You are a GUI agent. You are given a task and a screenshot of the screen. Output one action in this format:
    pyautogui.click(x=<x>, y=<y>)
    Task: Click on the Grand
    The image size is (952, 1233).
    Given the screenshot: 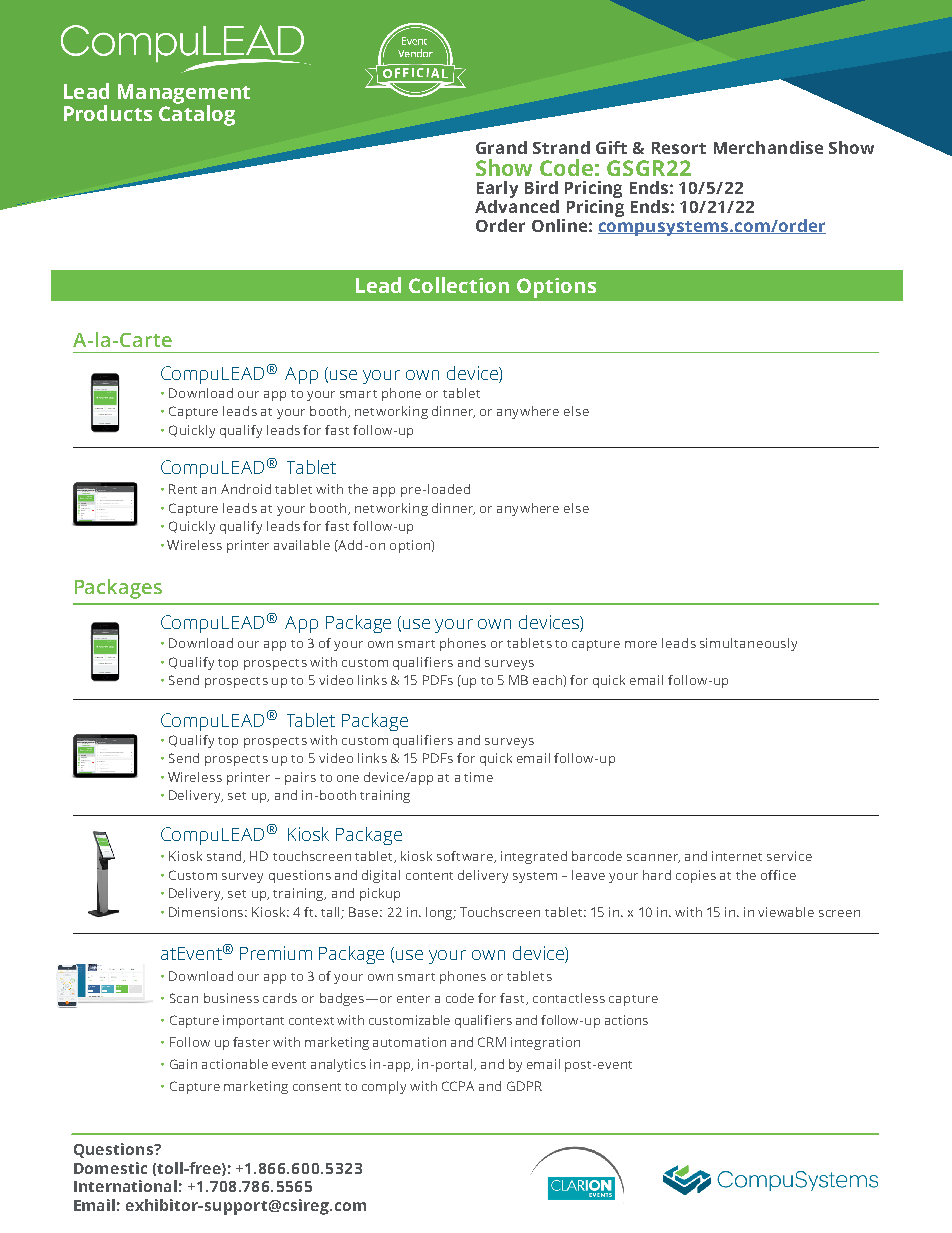 What is the action you would take?
    pyautogui.click(x=501, y=147)
